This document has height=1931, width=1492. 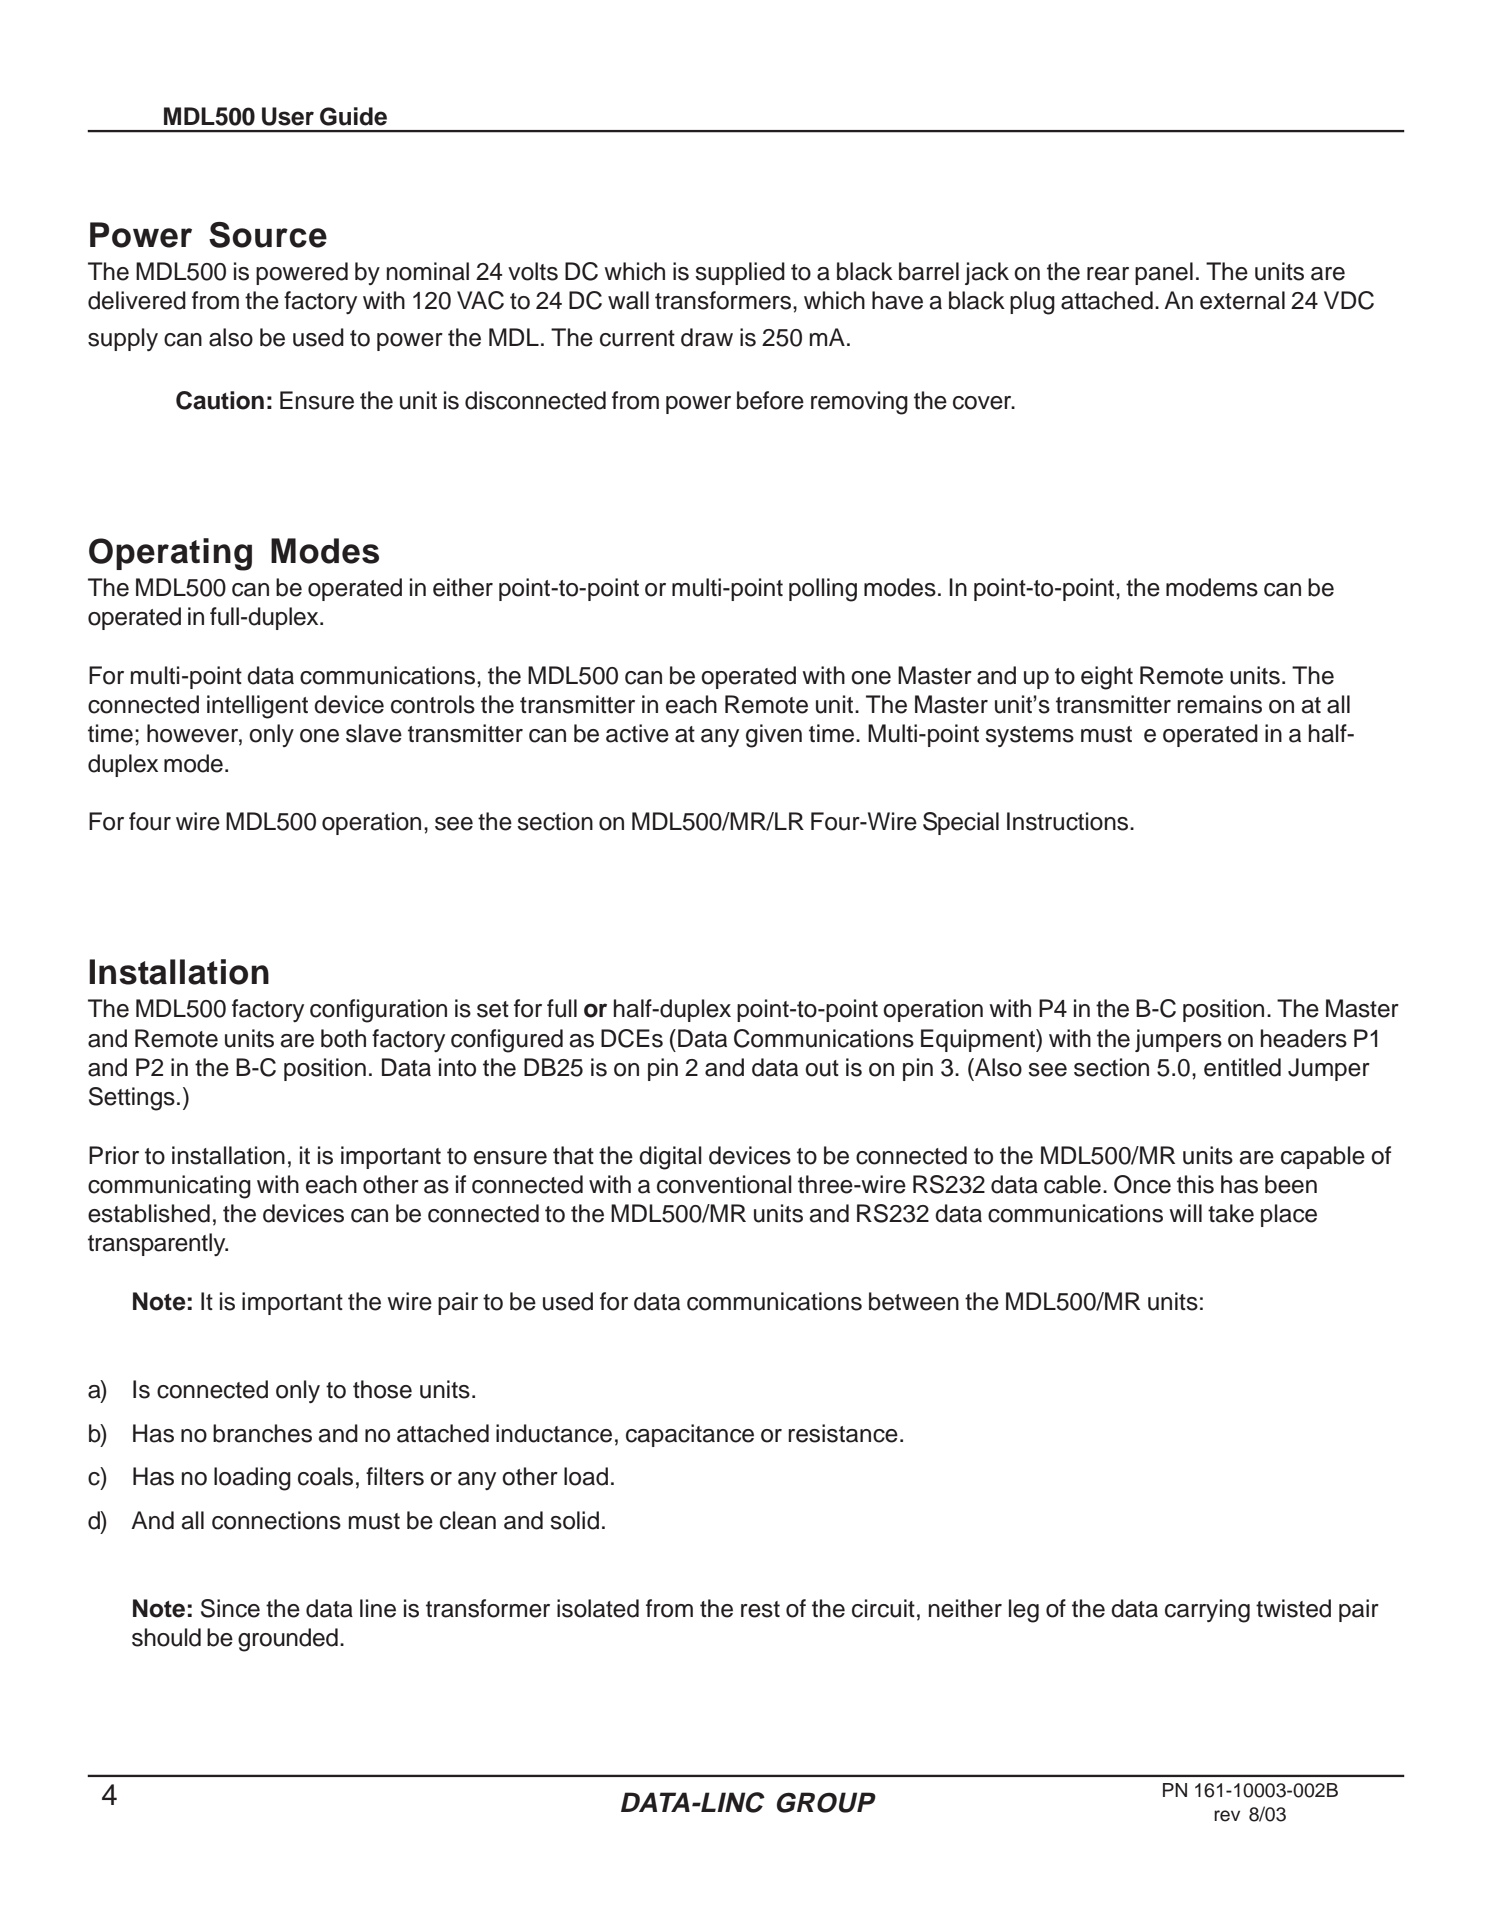 What do you see at coordinates (262, 1433) in the document?
I see `branches` at bounding box center [262, 1433].
